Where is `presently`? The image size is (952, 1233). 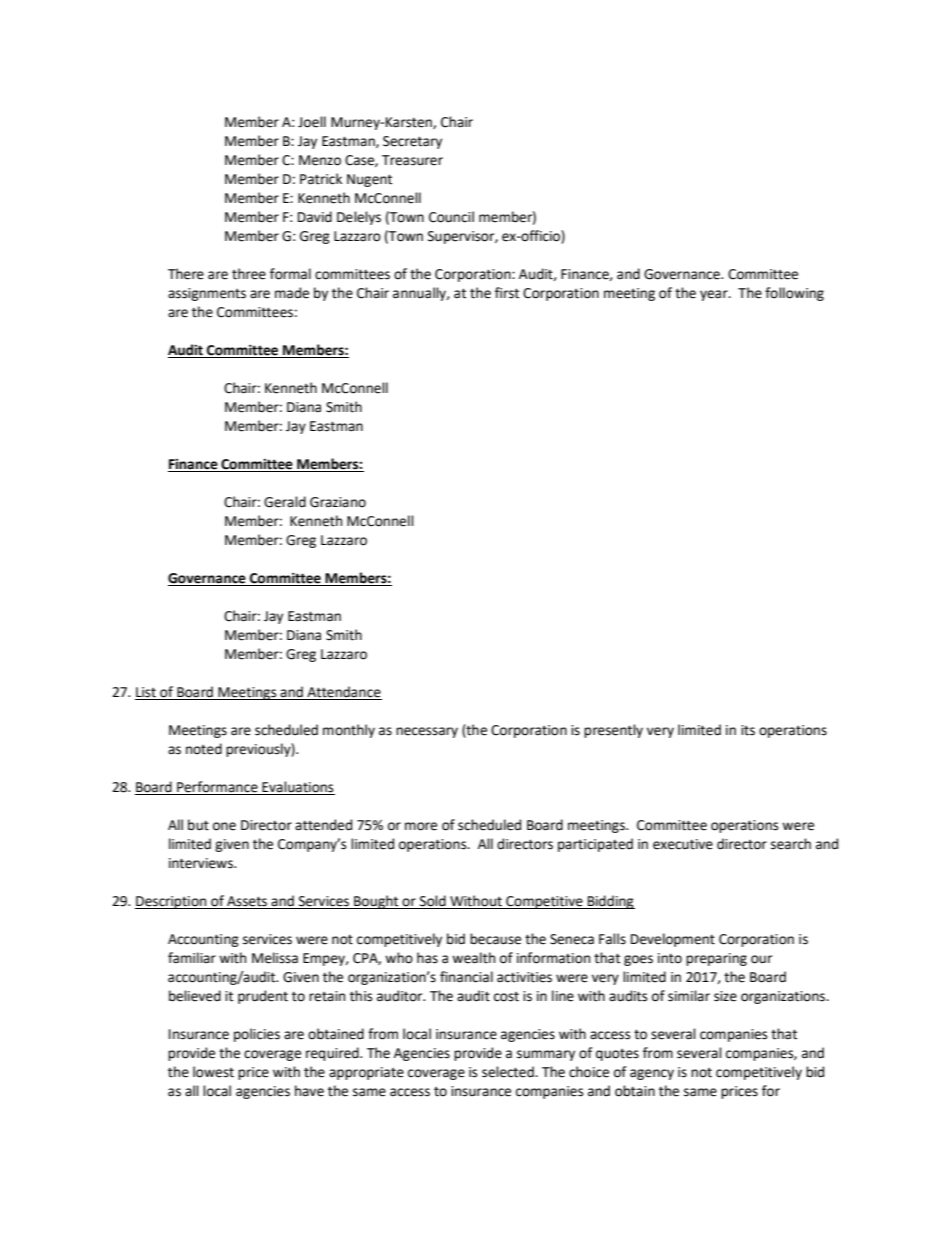 presently is located at coordinates (613, 731).
